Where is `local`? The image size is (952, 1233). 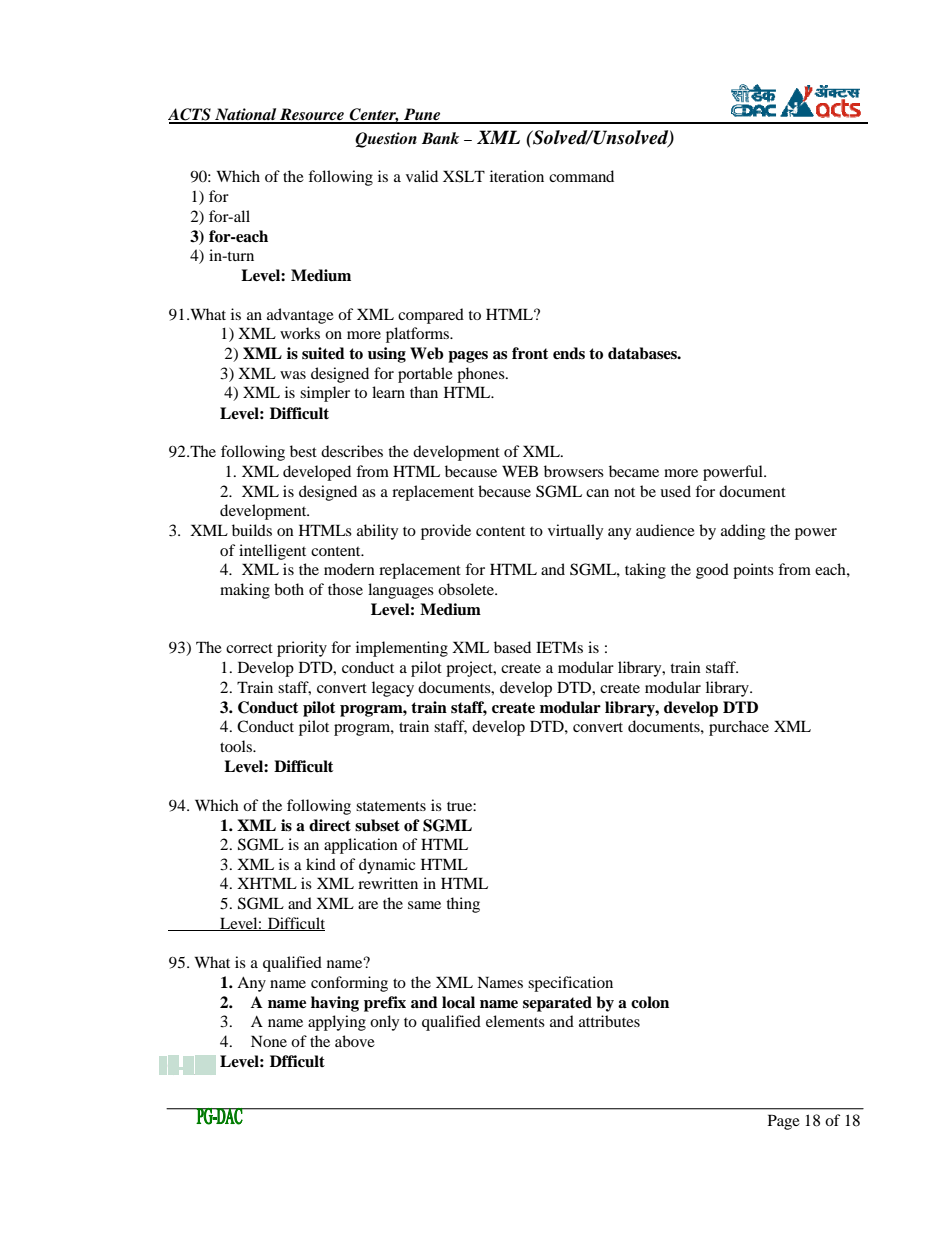 local is located at coordinates (458, 1002).
